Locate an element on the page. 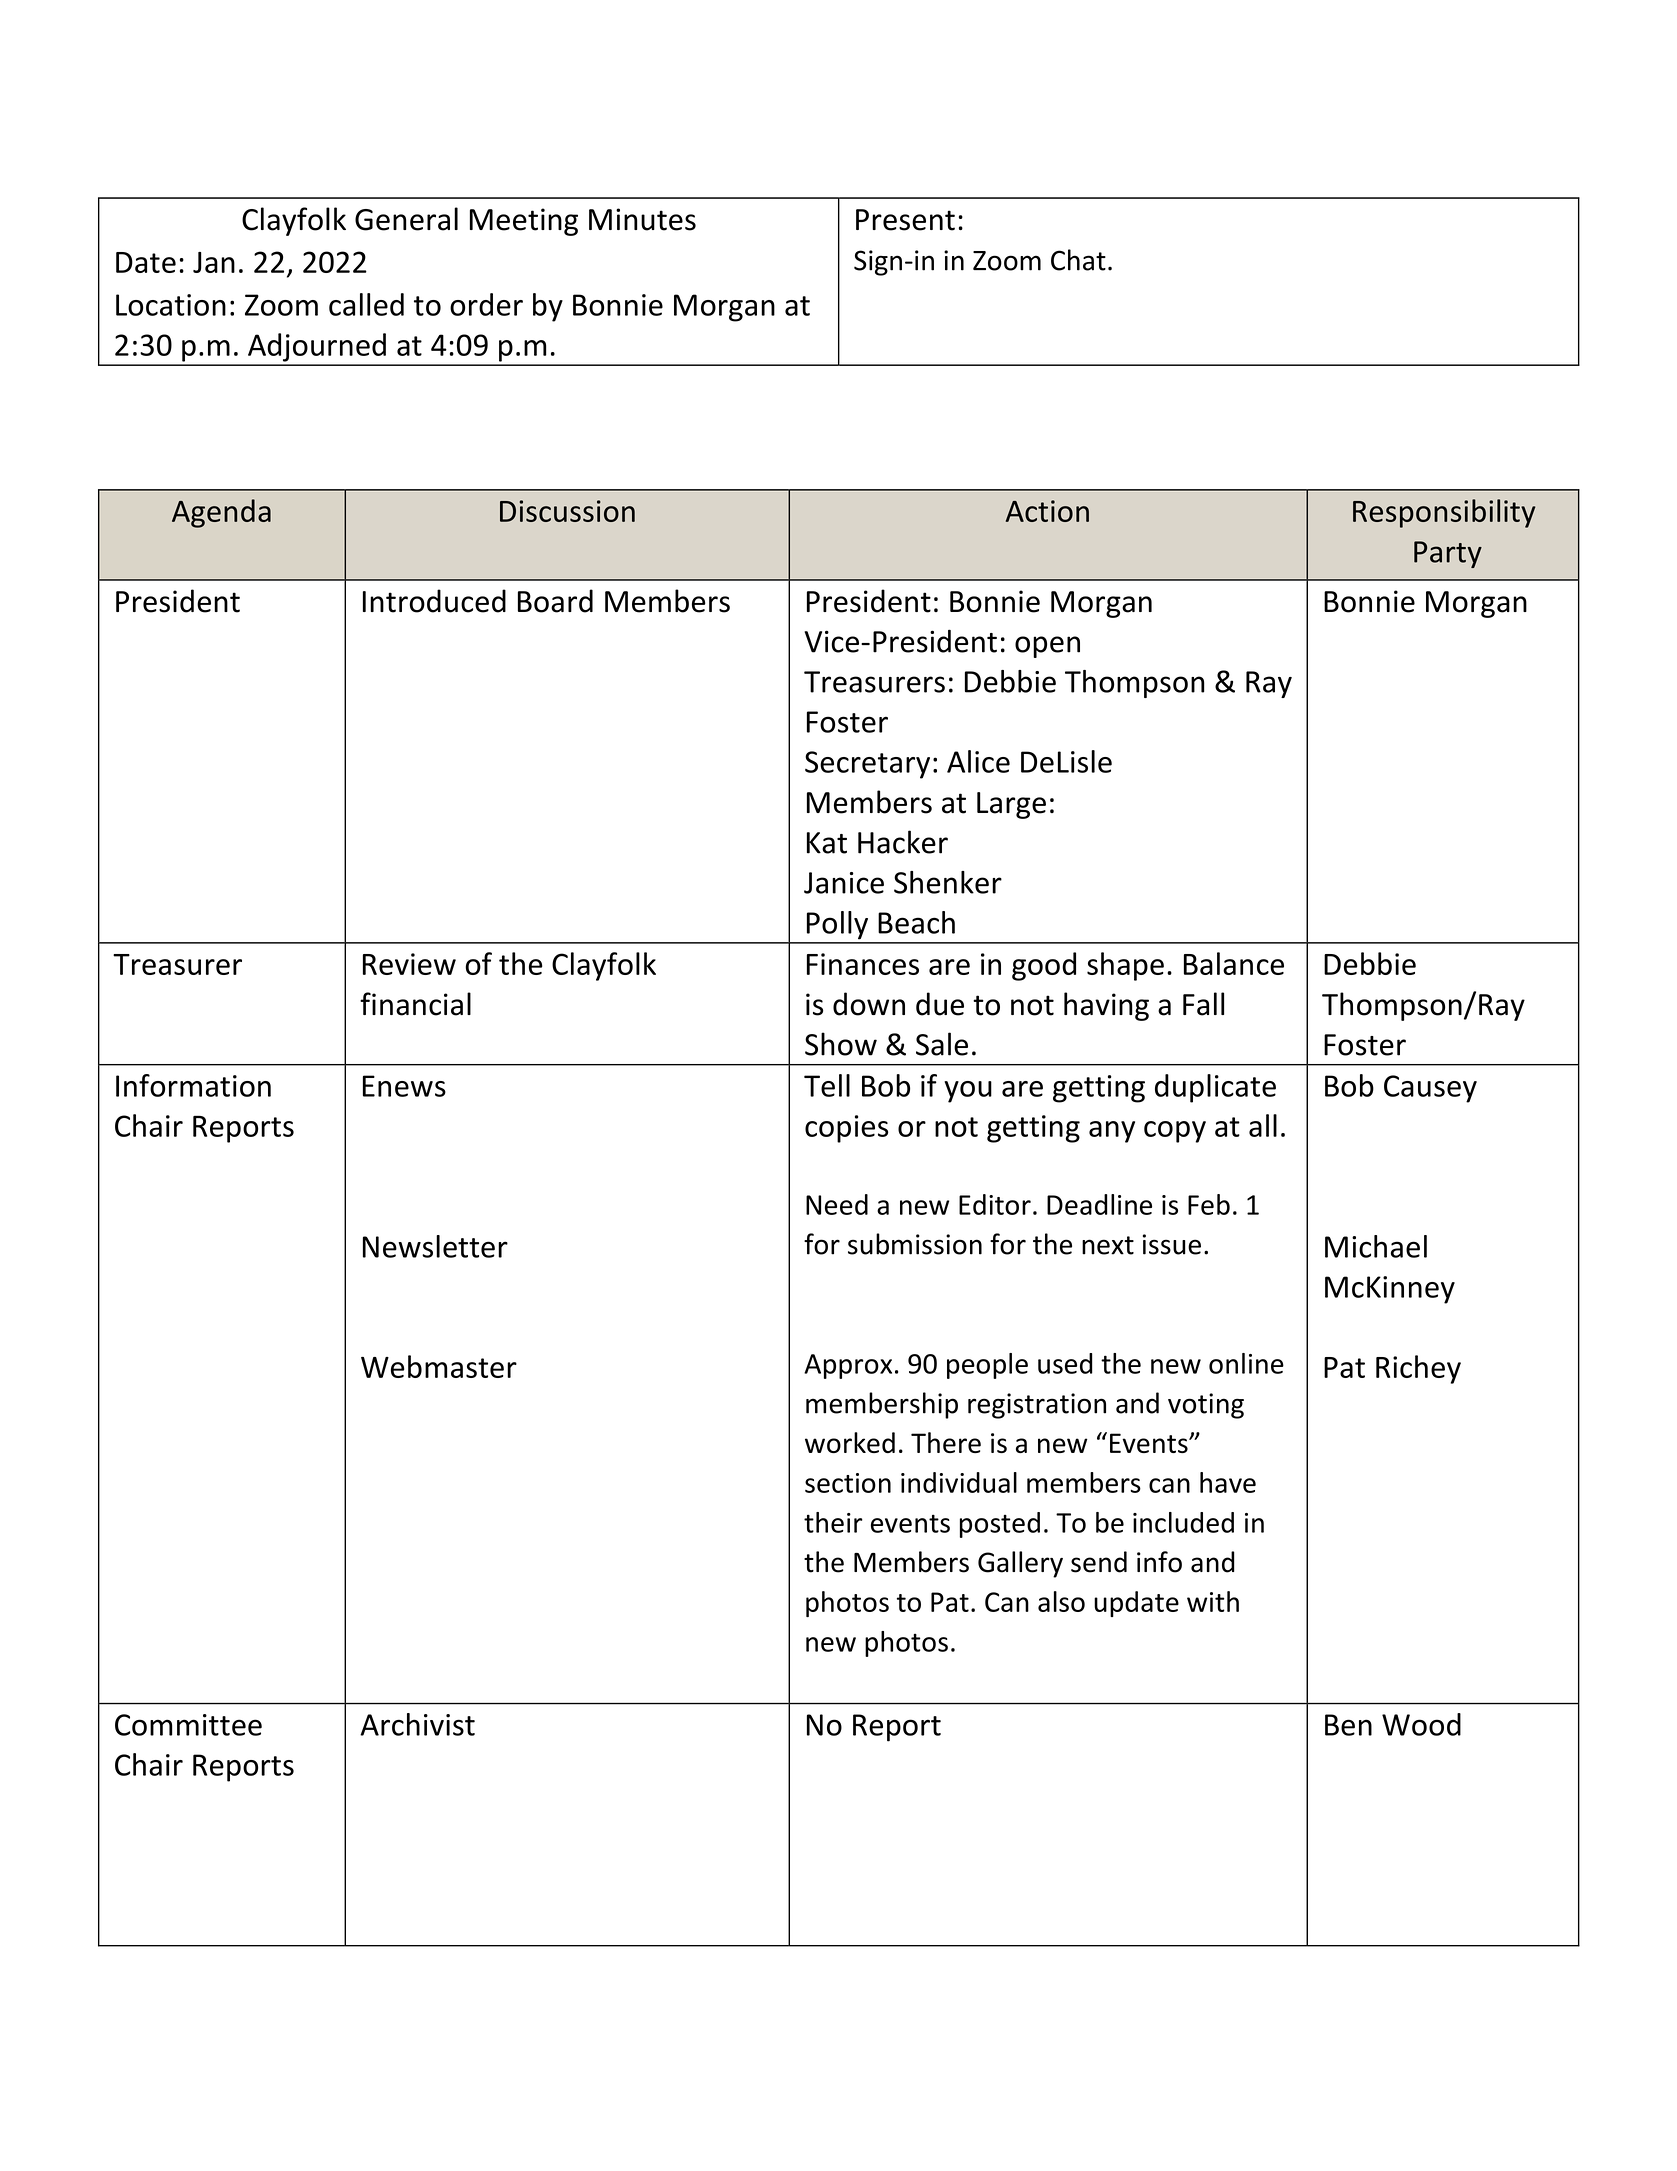  Archivist is located at coordinates (417, 1724).
